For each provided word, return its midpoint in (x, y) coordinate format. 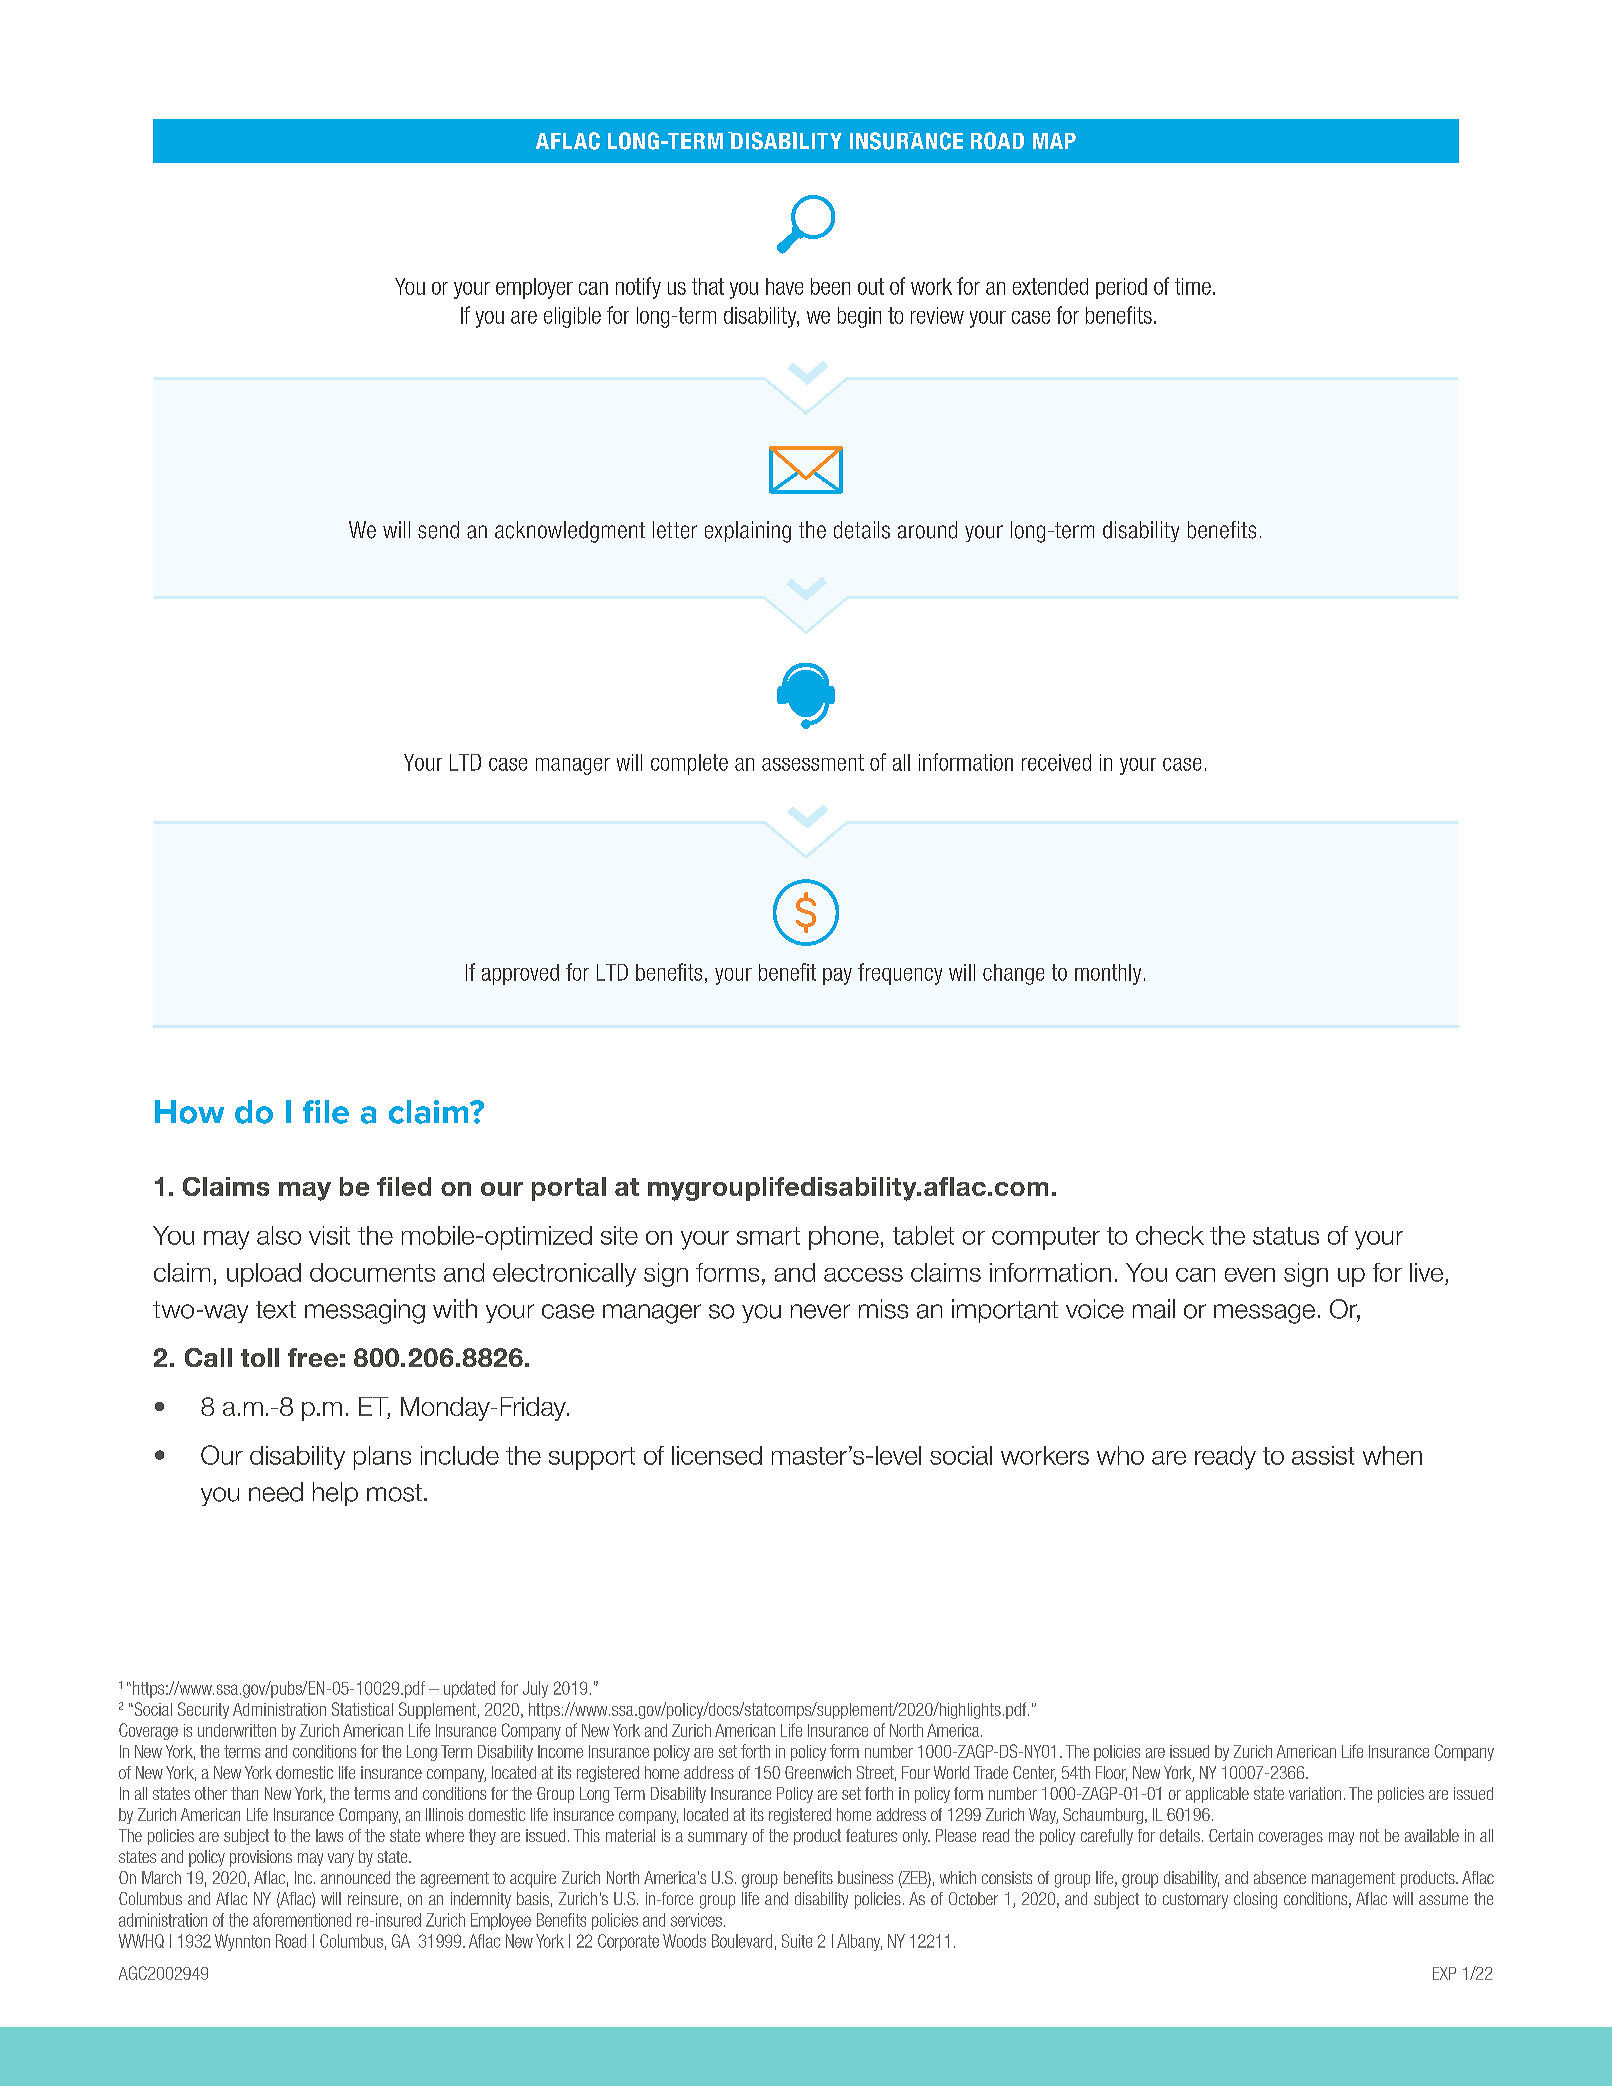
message (1264, 1314)
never (820, 1311)
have (784, 286)
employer (534, 288)
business (865, 1877)
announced (355, 1877)
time (1193, 286)
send (438, 530)
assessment (813, 762)
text (276, 1310)
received (1056, 762)
